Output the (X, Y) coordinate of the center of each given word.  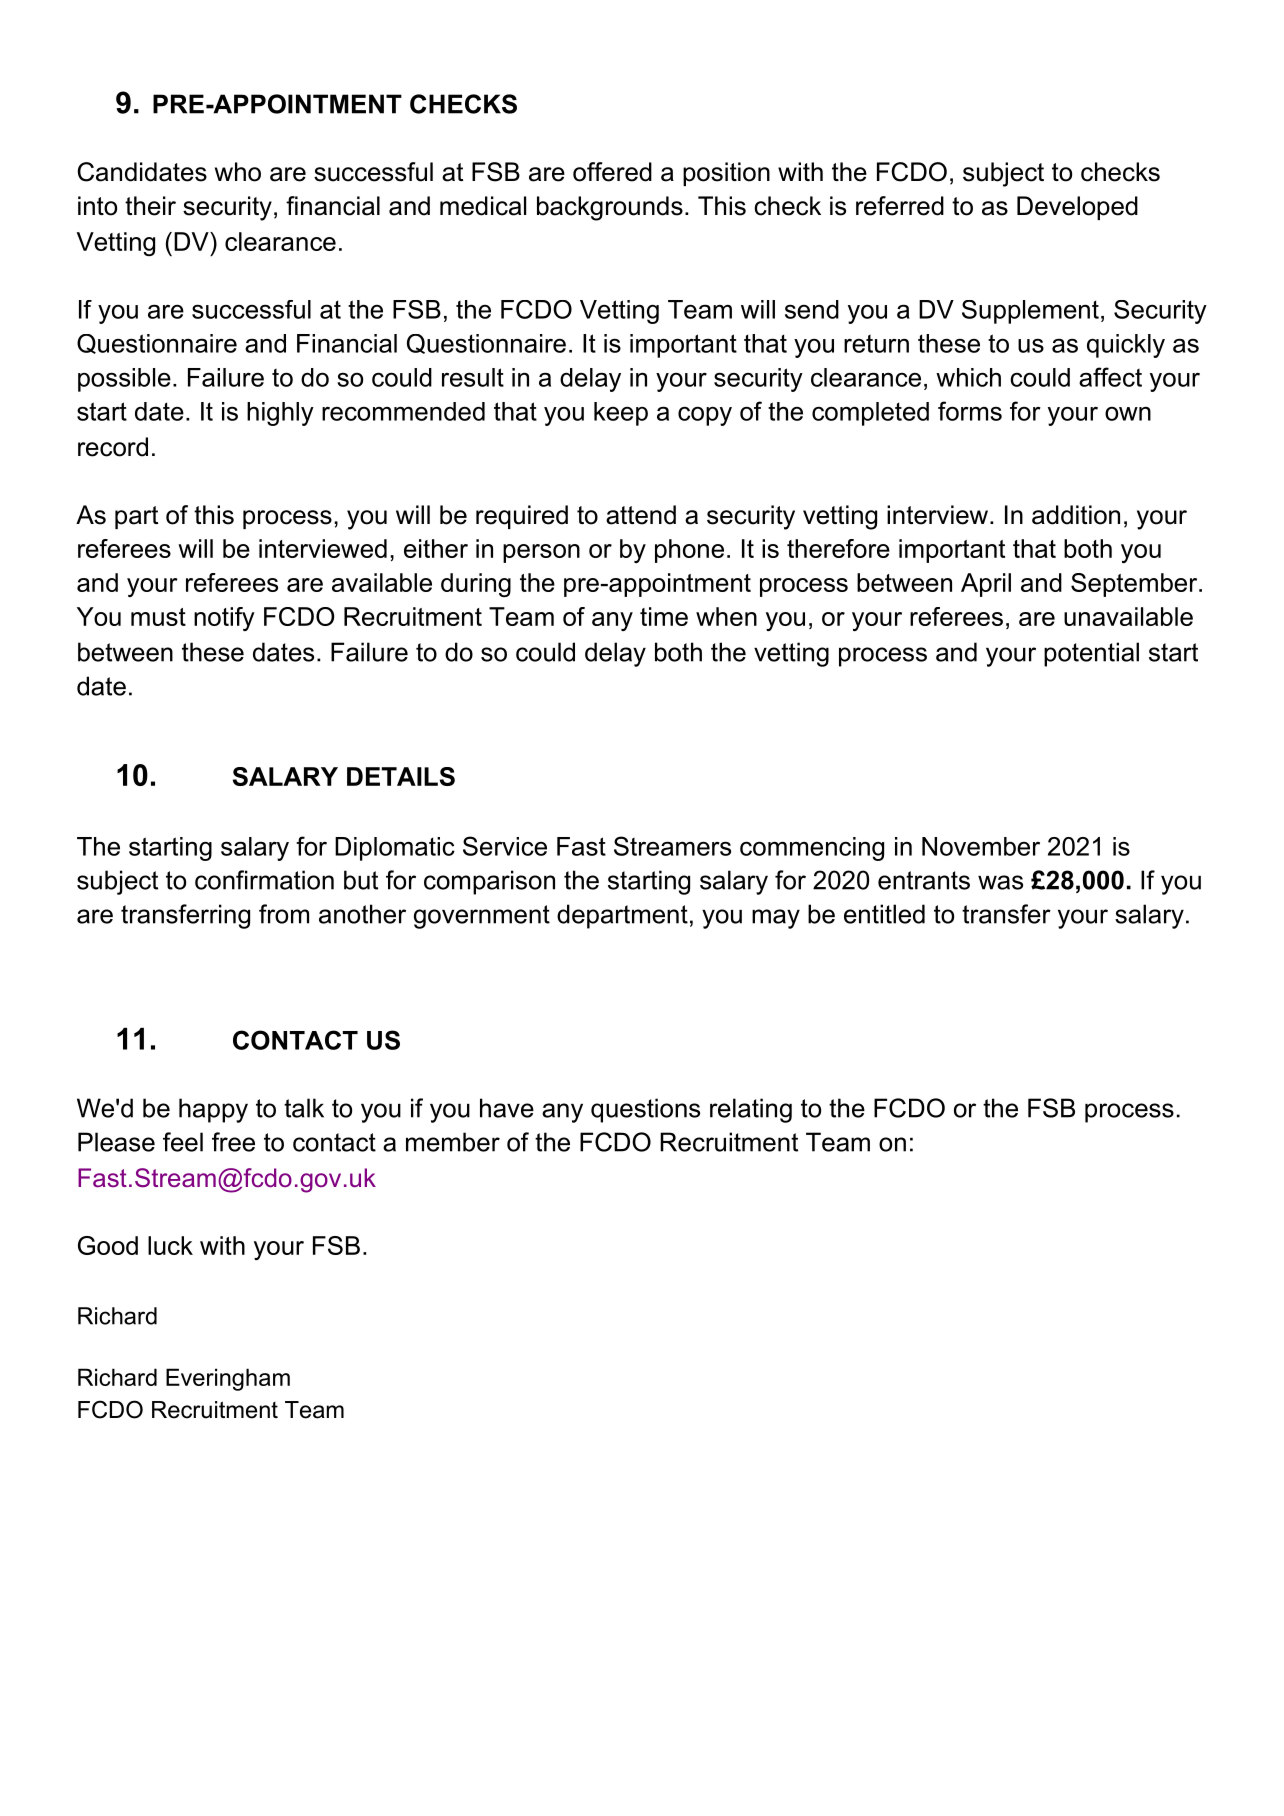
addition (1076, 515)
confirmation (264, 880)
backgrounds (610, 208)
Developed (1077, 208)
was (1000, 882)
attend (641, 515)
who (238, 172)
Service (505, 846)
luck (170, 1245)
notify (224, 619)
